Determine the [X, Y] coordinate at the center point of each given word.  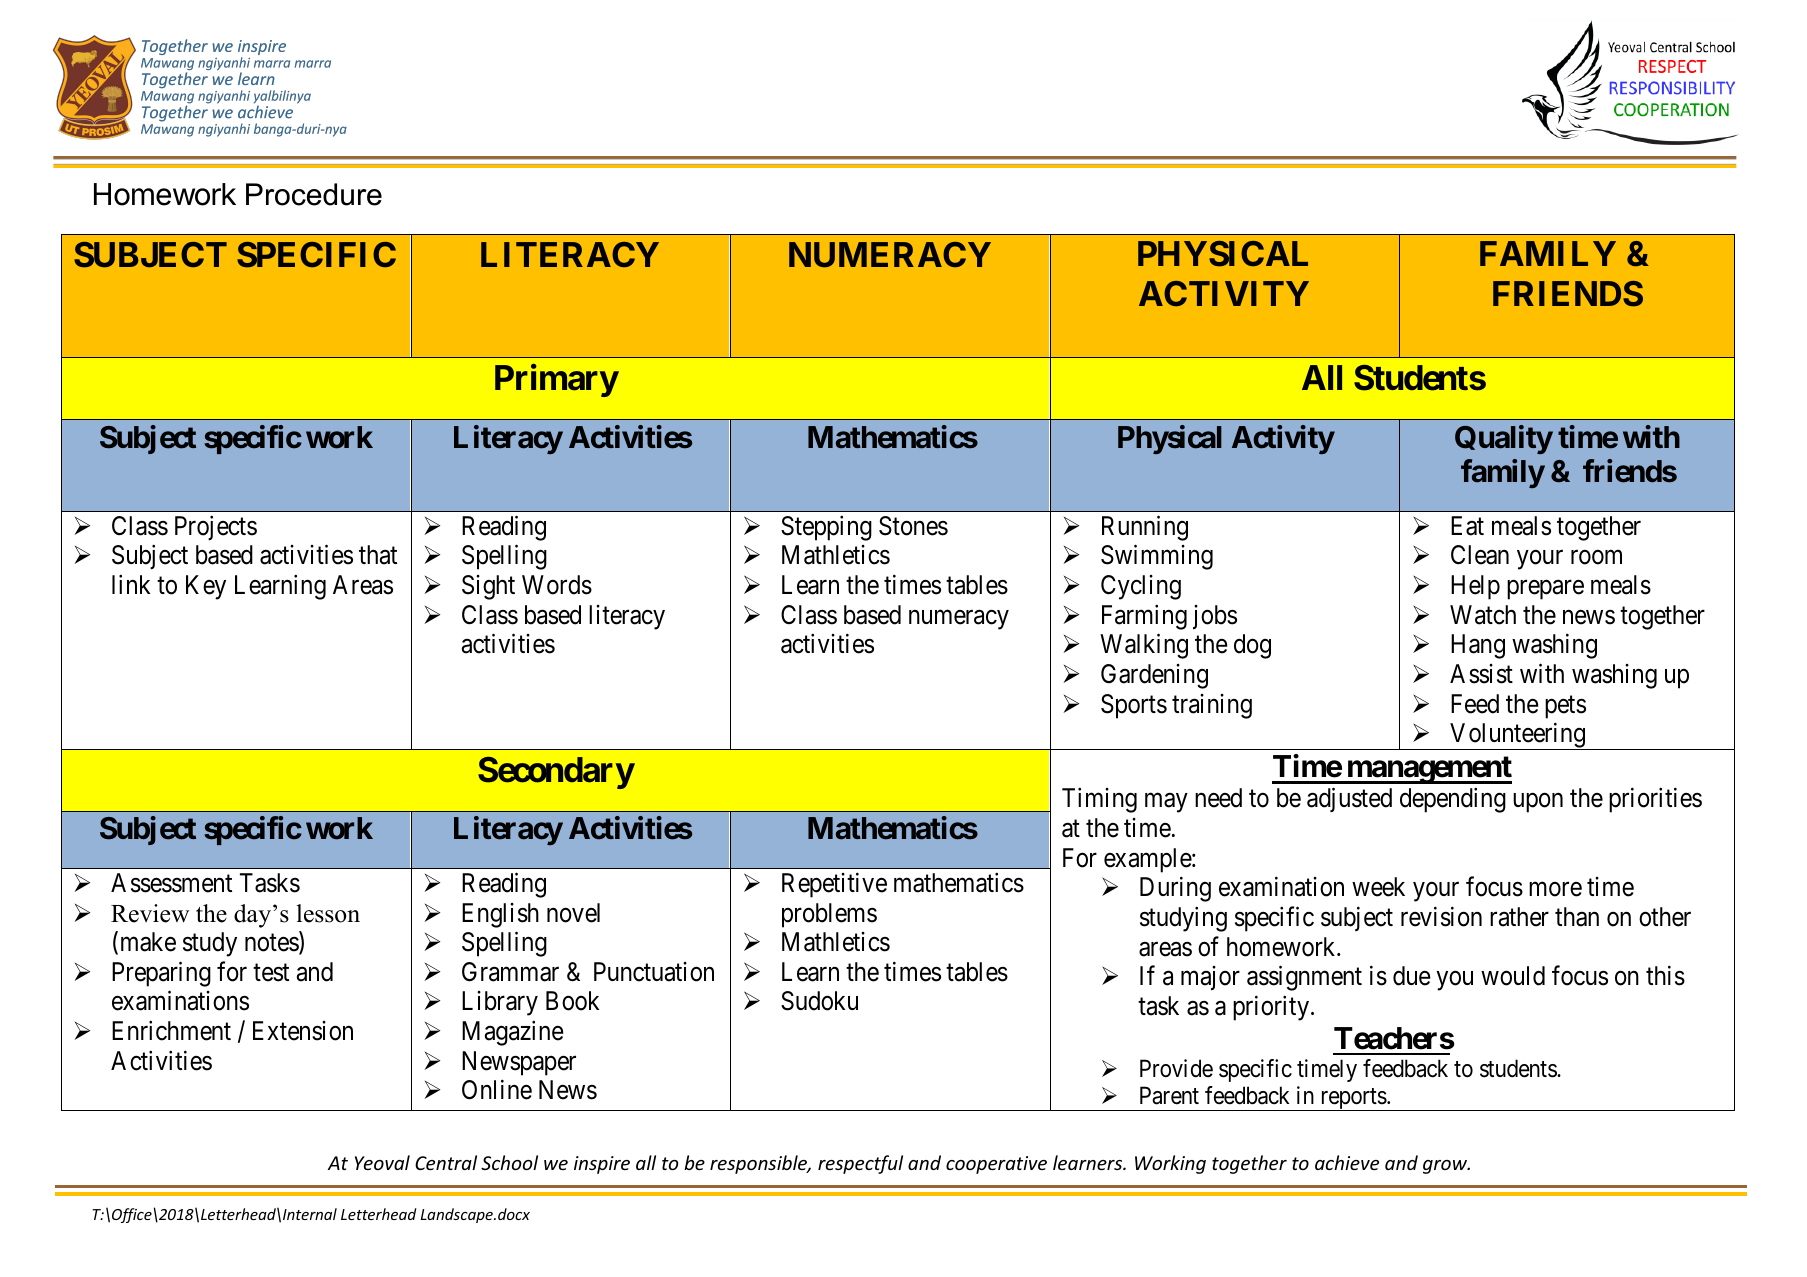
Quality [1504, 439]
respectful [860, 1164]
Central [446, 1162]
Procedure [314, 194]
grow [1446, 1167]
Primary [557, 380]
